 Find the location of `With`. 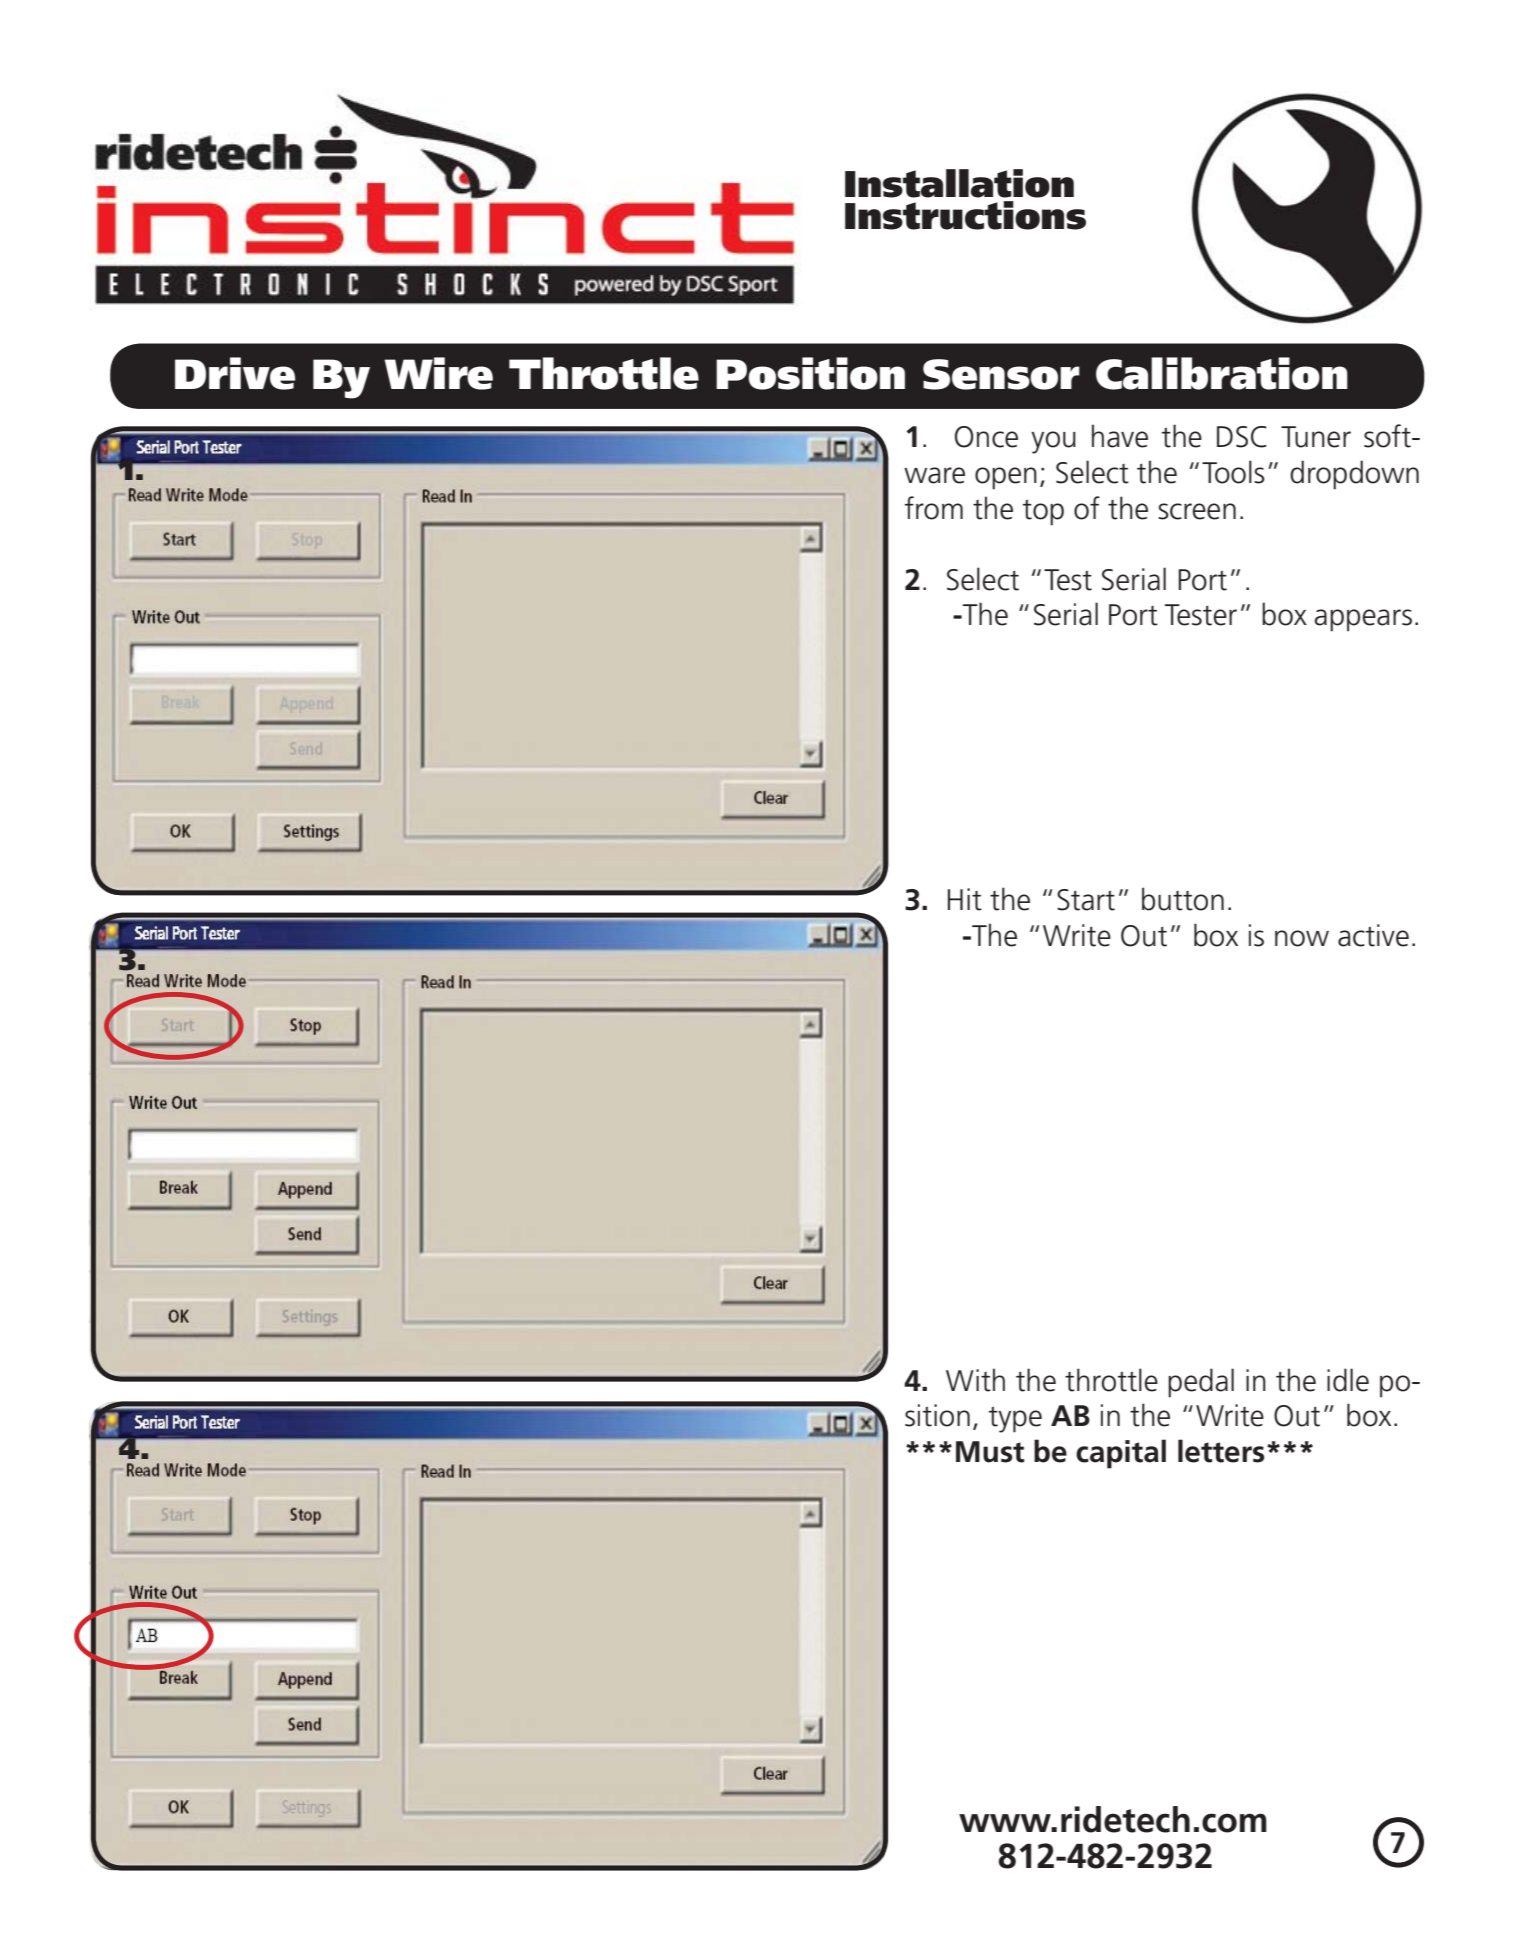

With is located at coordinates (975, 1380).
